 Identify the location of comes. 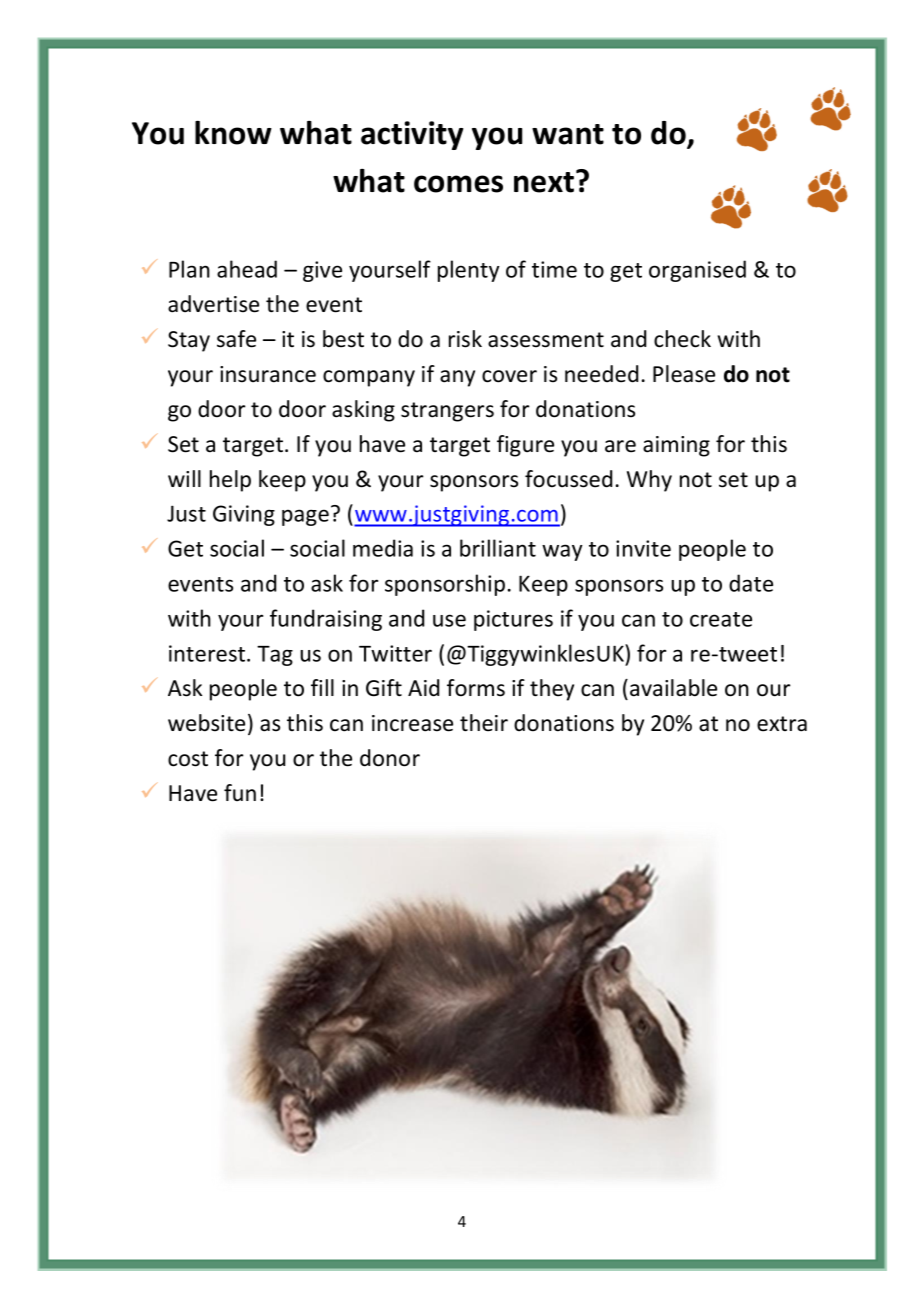
(458, 184).
